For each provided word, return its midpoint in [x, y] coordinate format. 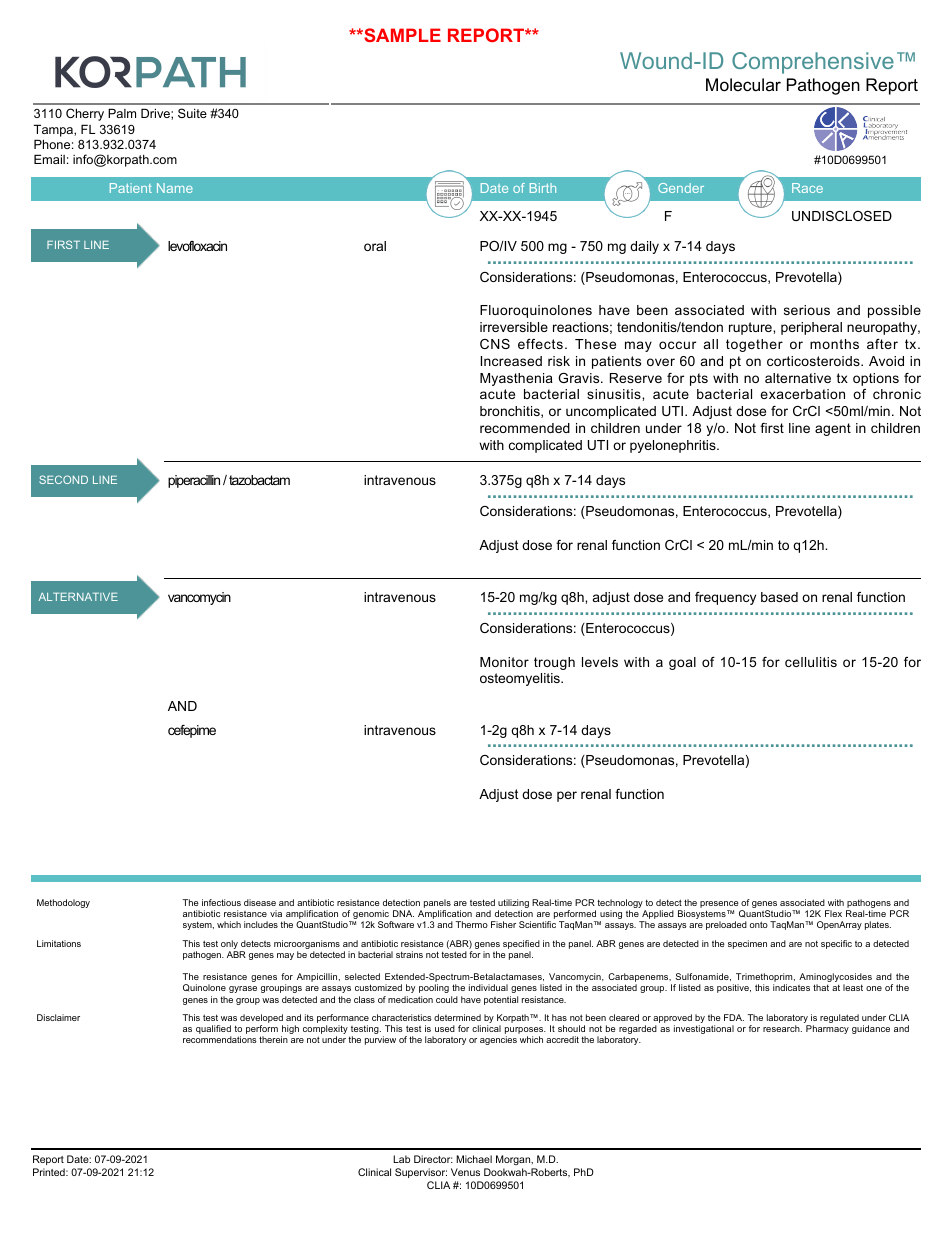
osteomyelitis [521, 679]
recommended [525, 428]
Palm [122, 113]
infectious [221, 902]
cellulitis [811, 662]
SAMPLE [401, 35]
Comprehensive [813, 63]
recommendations [220, 1039]
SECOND [63, 479]
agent [833, 429]
